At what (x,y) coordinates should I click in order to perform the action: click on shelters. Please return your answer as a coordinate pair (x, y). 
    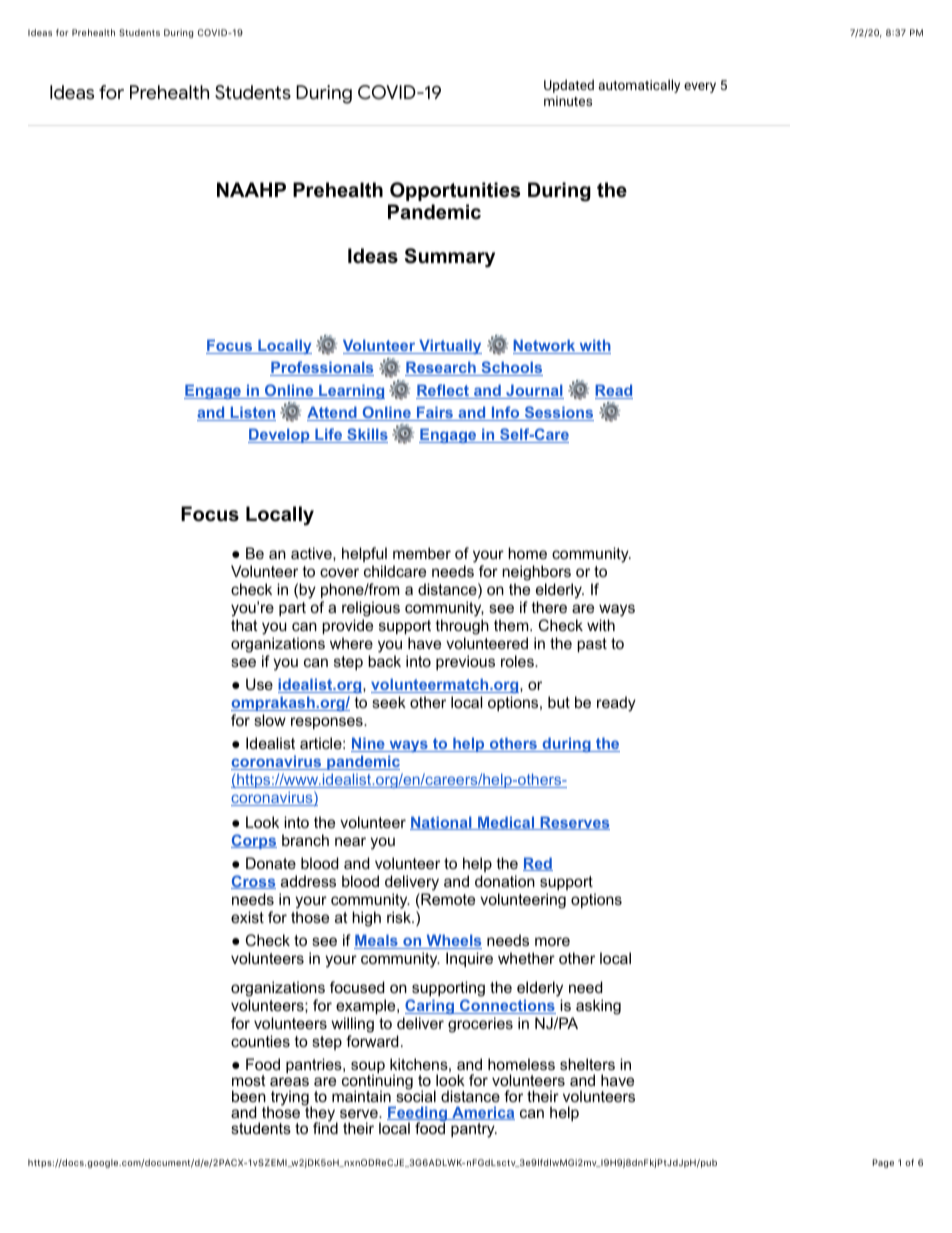
    Looking at the image, I should click on (587, 1064).
